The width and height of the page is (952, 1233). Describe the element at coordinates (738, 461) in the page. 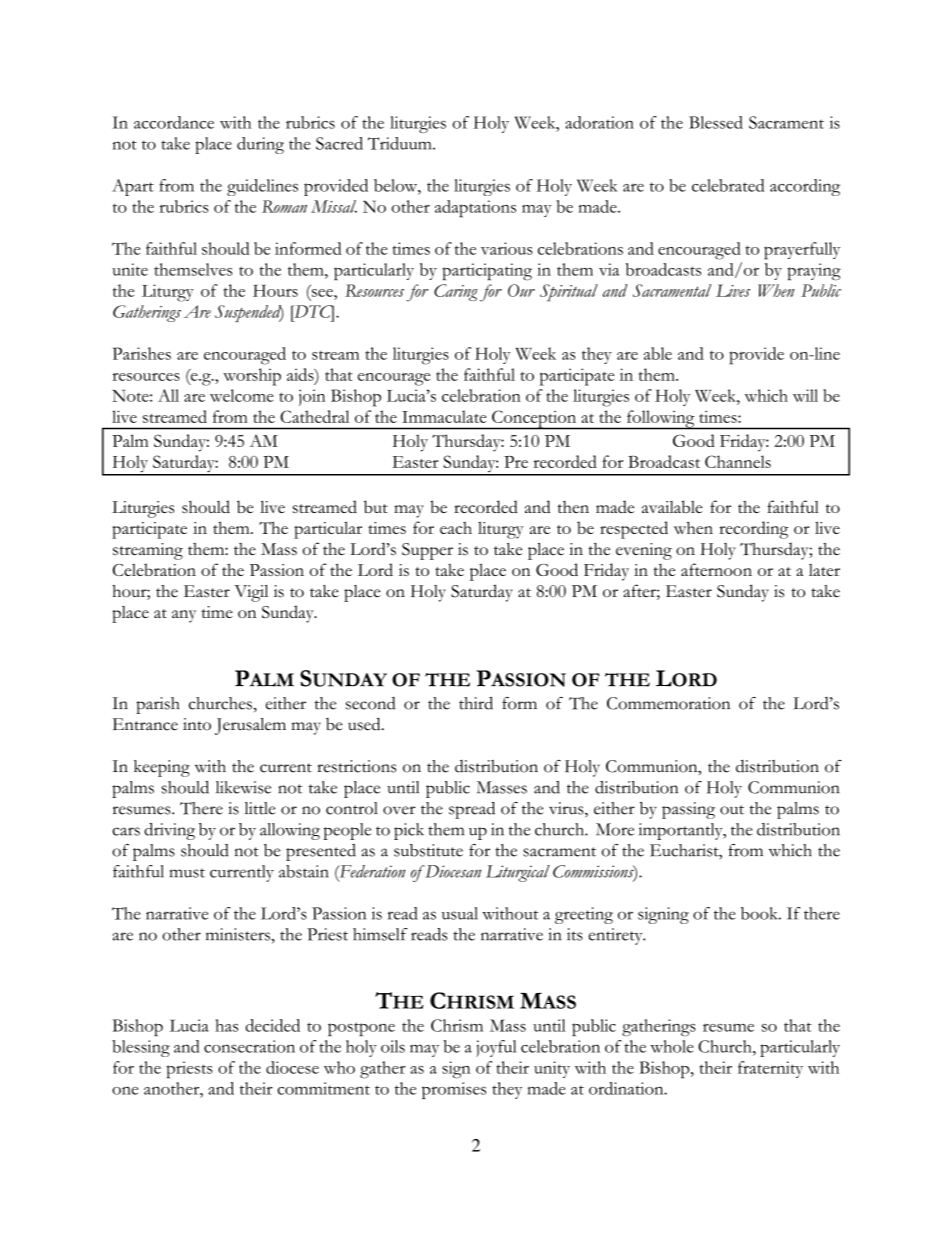

I see `Channels` at that location.
